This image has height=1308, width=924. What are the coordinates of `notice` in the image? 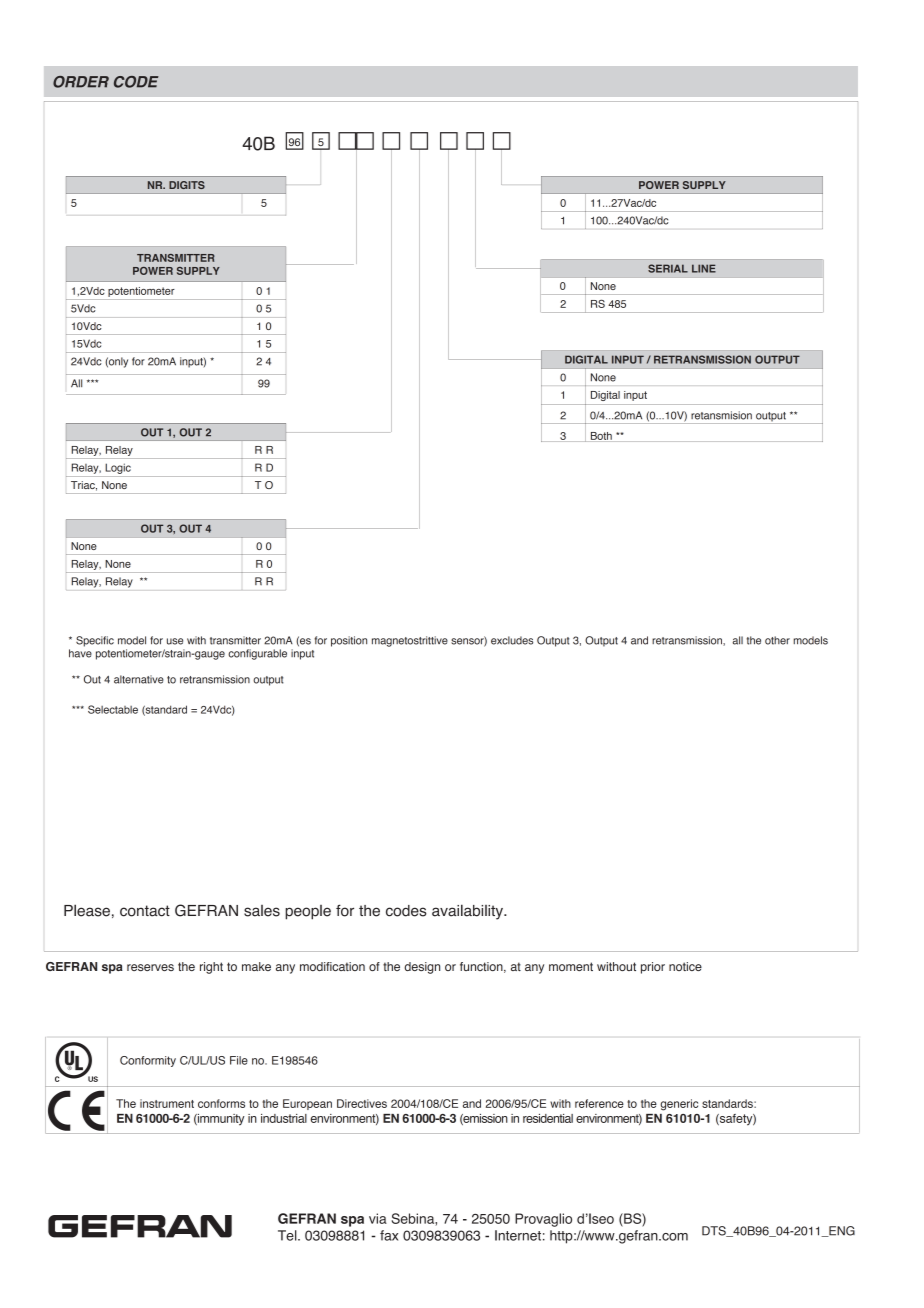 It's located at (685, 966).
